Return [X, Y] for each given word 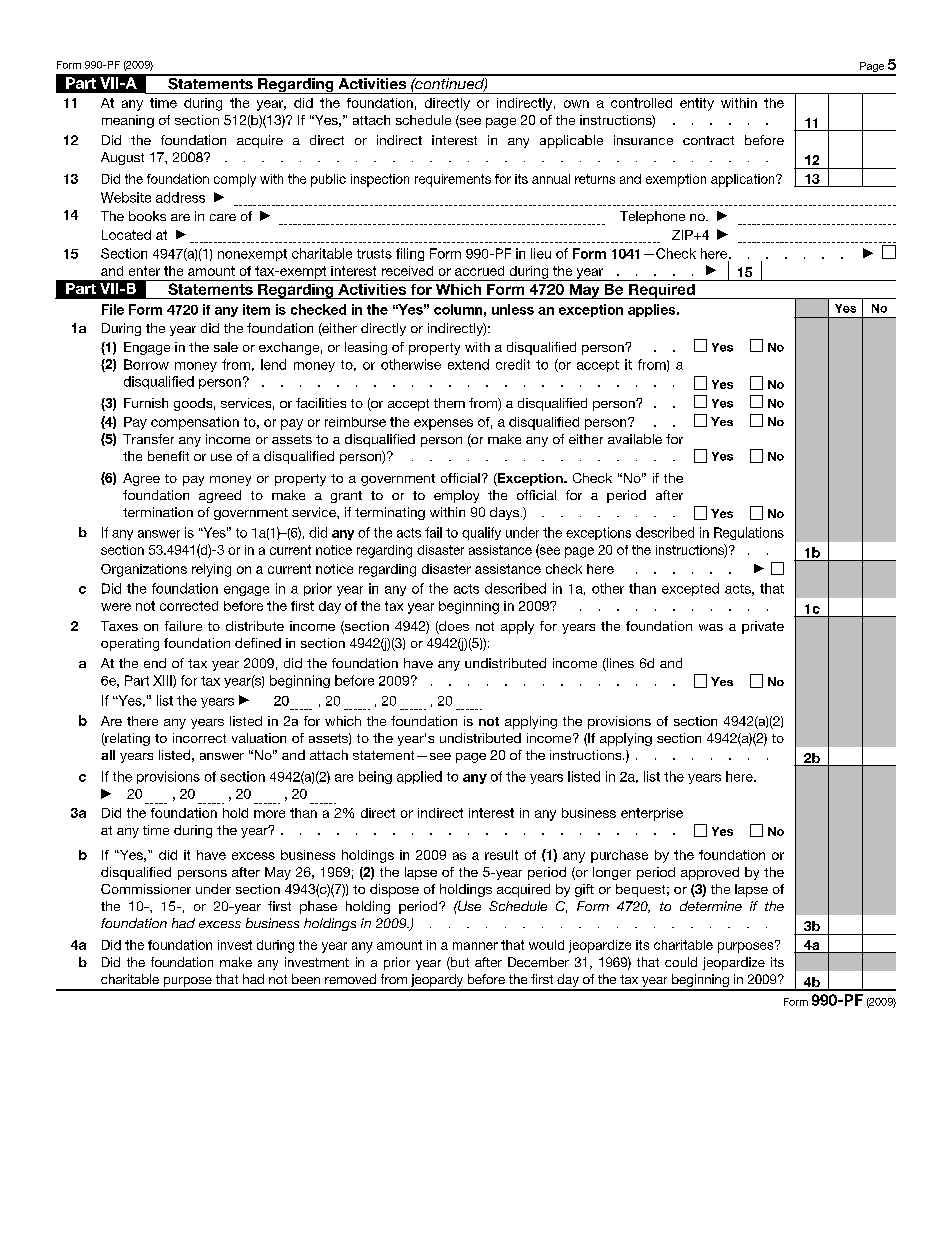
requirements [453, 180]
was [711, 627]
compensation [195, 423]
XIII [163, 681]
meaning [128, 121]
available [635, 439]
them [449, 403]
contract [708, 140]
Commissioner [146, 889]
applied [419, 777]
